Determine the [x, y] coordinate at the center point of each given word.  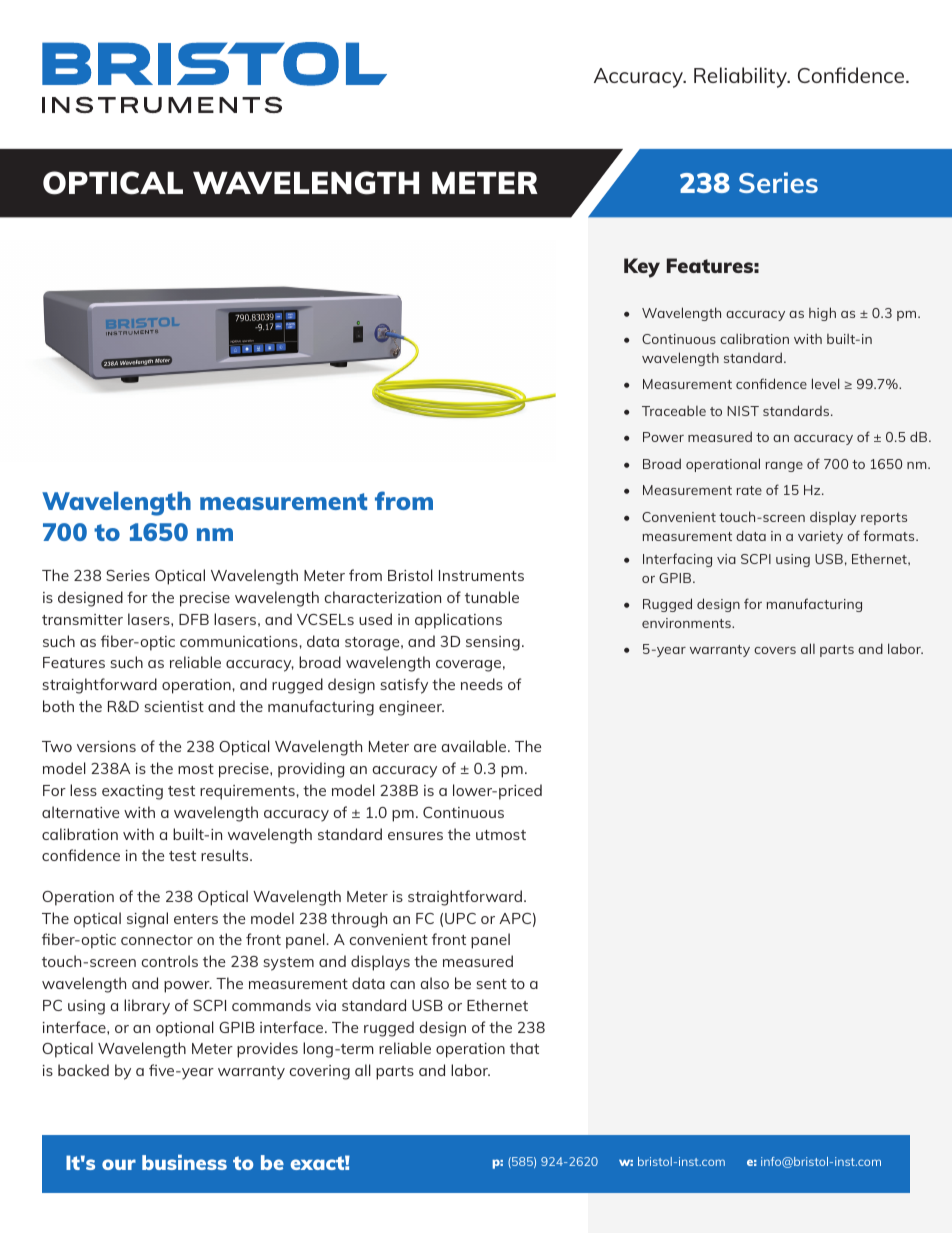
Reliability [742, 77]
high [822, 314]
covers [775, 650]
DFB [194, 619]
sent [491, 984]
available [475, 746]
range [784, 467]
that [524, 1048]
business [184, 1162]
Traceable [674, 411]
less [83, 790]
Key [642, 268]
